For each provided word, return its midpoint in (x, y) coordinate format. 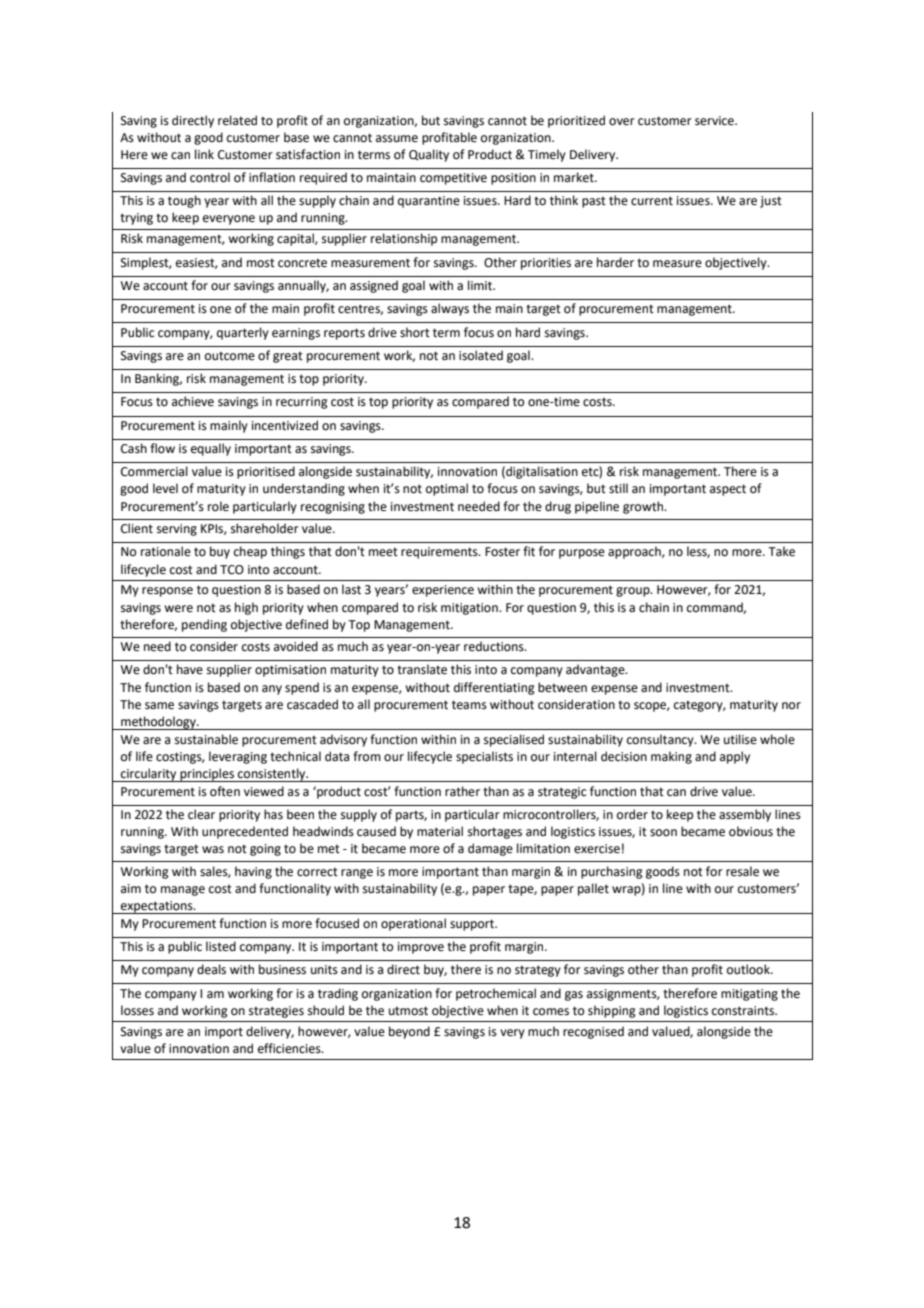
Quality (429, 155)
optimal (447, 489)
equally (211, 449)
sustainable (206, 739)
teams (469, 705)
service (715, 121)
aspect (728, 490)
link (204, 154)
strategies (276, 1012)
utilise (740, 739)
